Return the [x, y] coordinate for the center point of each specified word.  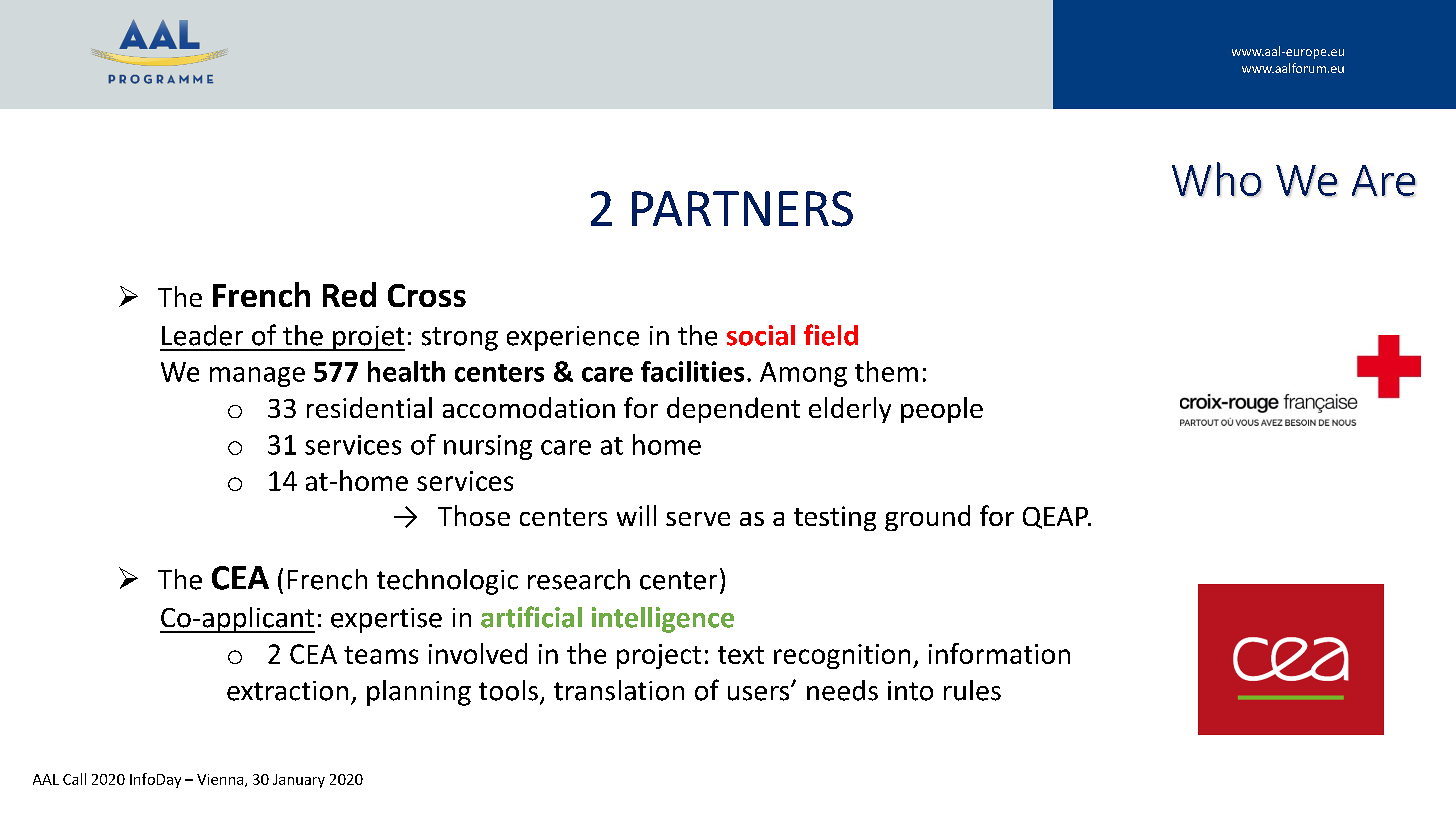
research [579, 579]
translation [619, 690]
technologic [447, 582]
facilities [692, 371]
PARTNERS [742, 209]
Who [1217, 179]
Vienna [220, 779]
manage [257, 377]
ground [927, 518]
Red [349, 294]
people [942, 410]
